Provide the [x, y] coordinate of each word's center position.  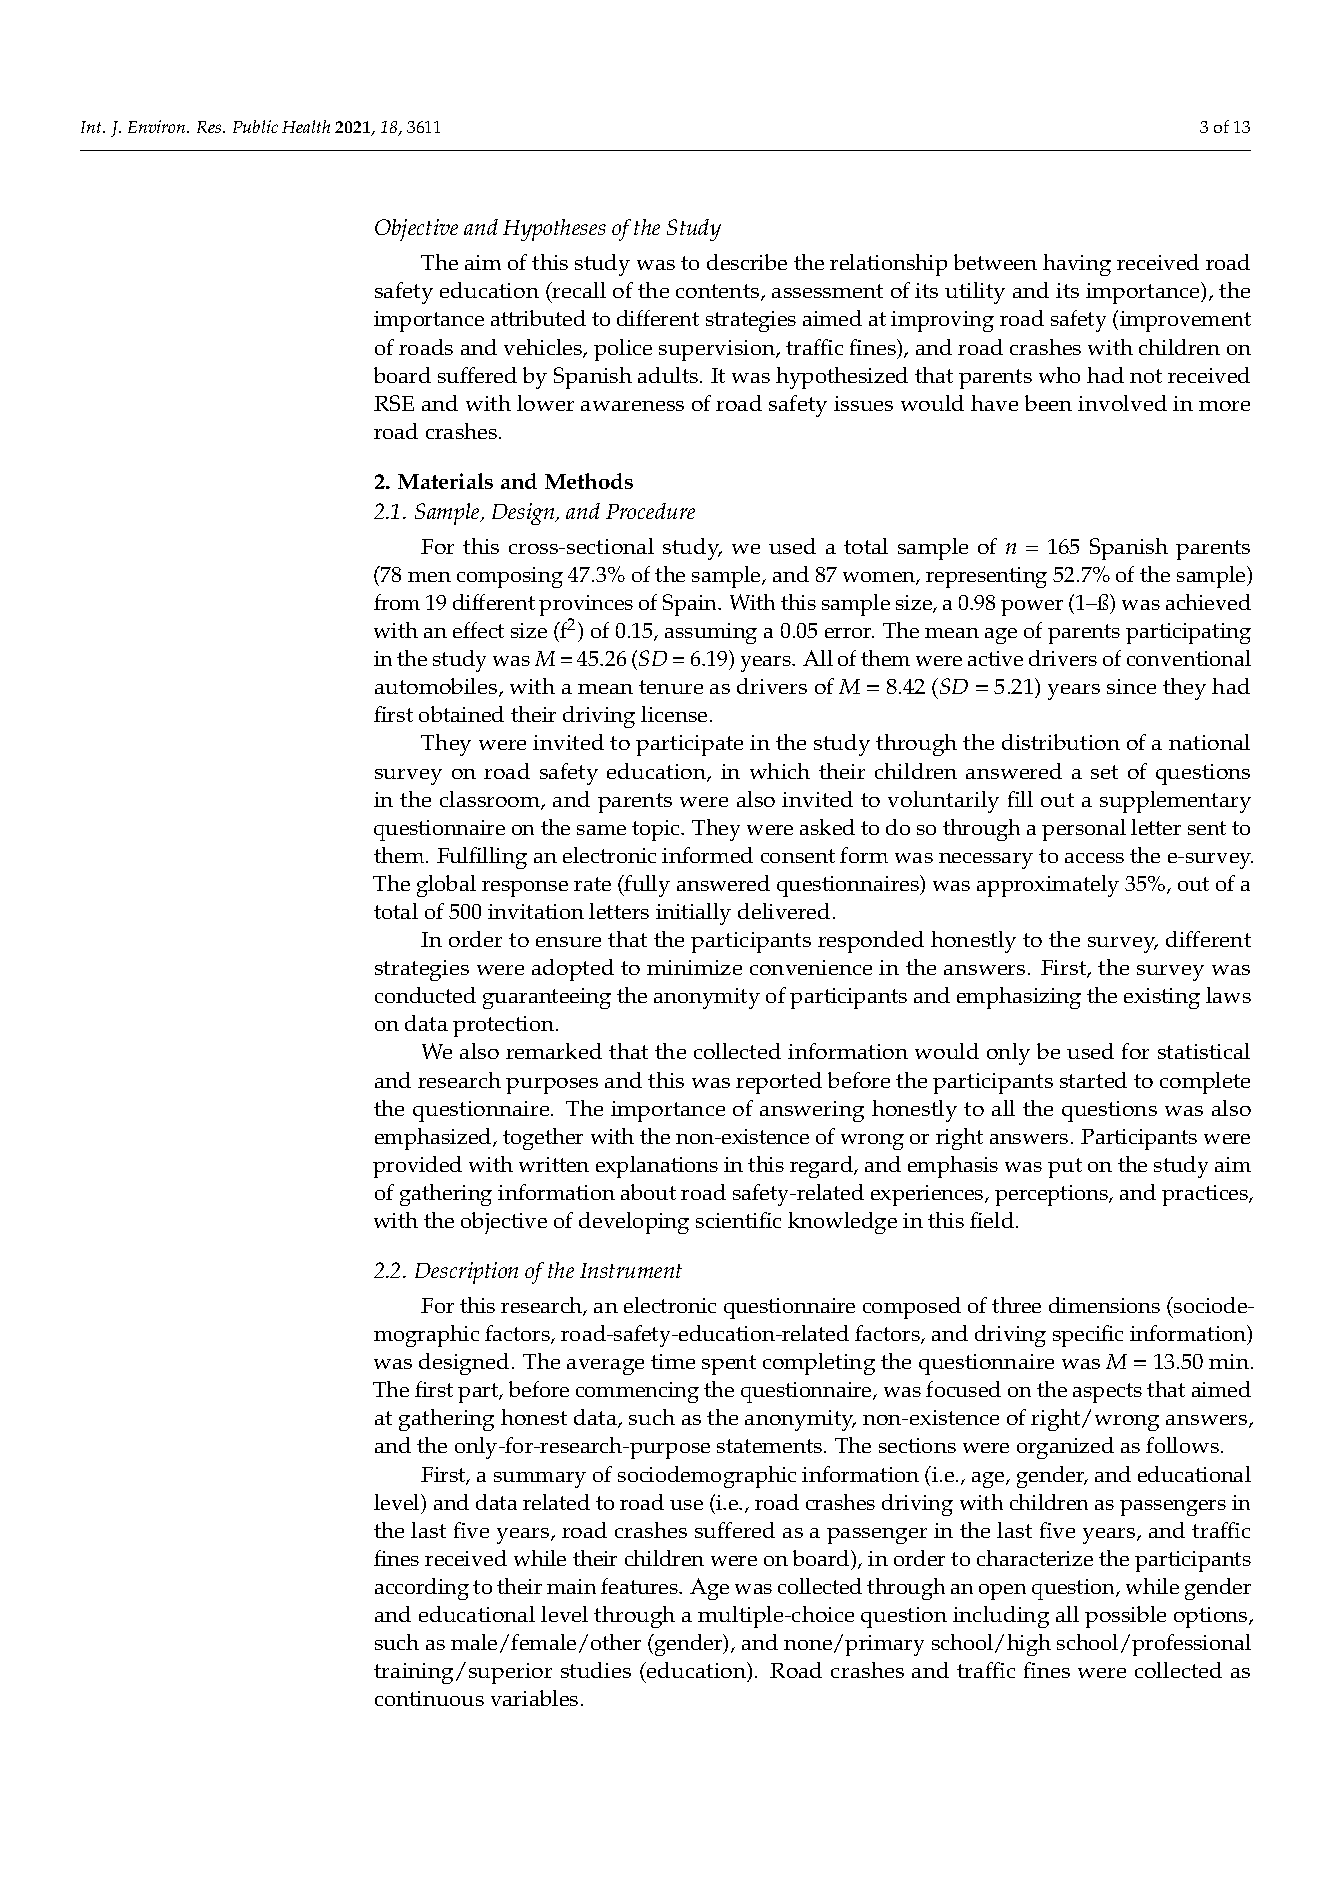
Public [255, 126]
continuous [429, 1698]
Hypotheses [554, 230]
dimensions [1104, 1305]
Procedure [650, 511]
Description [466, 1273]
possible [1125, 1617]
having [1077, 265]
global [446, 886]
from [397, 602]
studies [596, 1670]
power [1032, 608]
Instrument [631, 1270]
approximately [1048, 886]
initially [693, 914]
